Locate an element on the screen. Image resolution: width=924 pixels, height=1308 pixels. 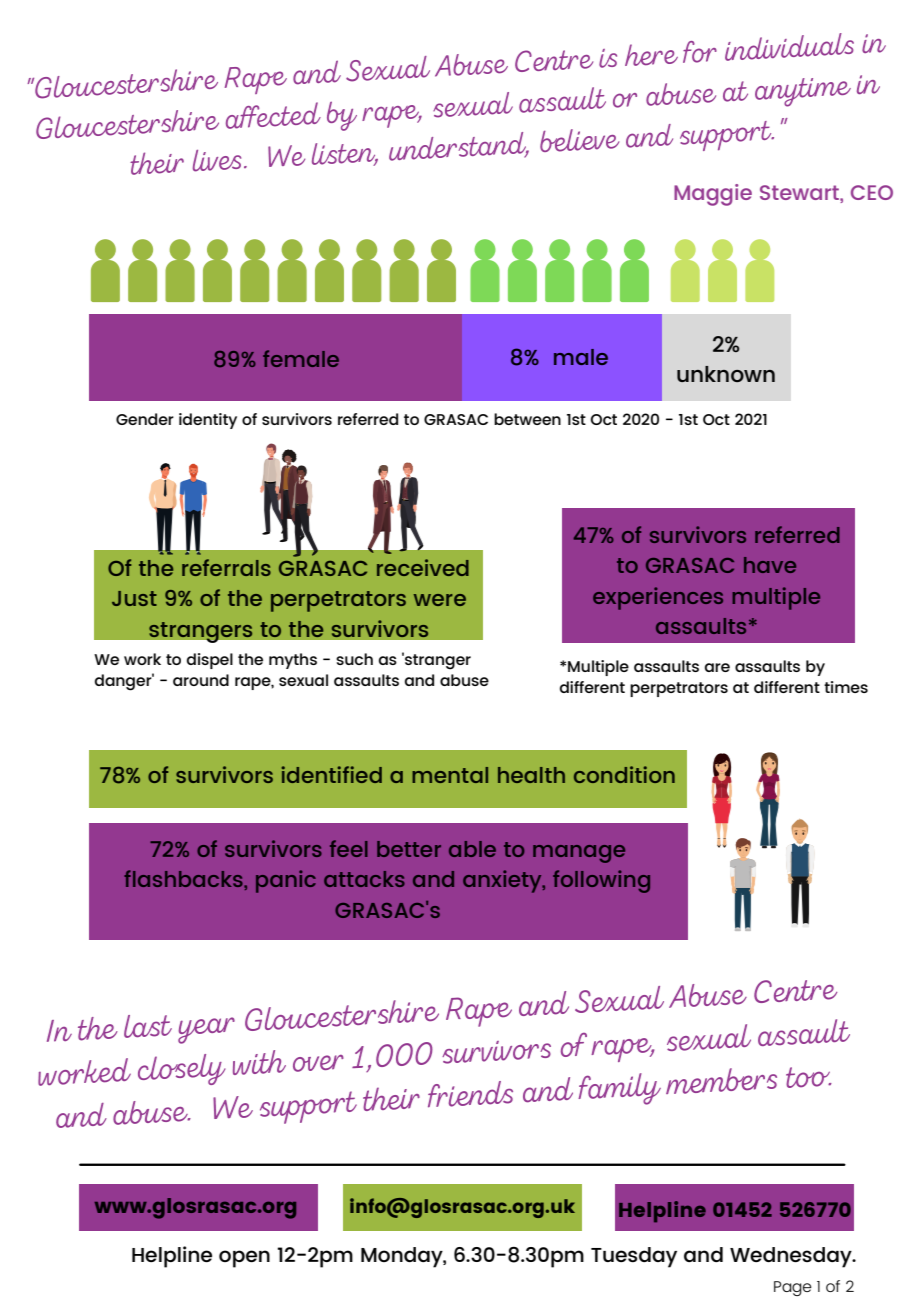
condition is located at coordinates (624, 774).
